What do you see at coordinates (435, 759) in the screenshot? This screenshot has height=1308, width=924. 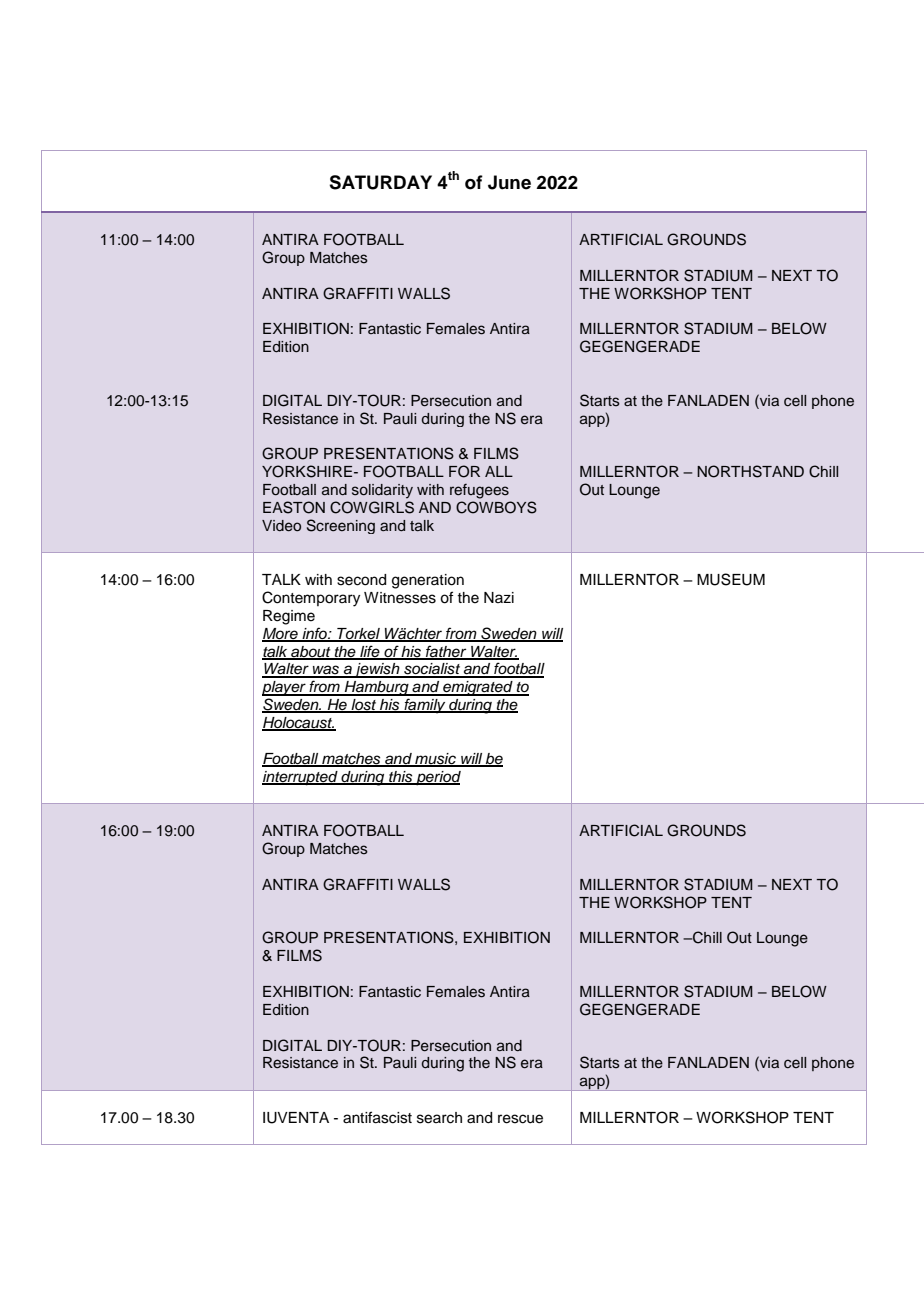 I see `music` at bounding box center [435, 759].
